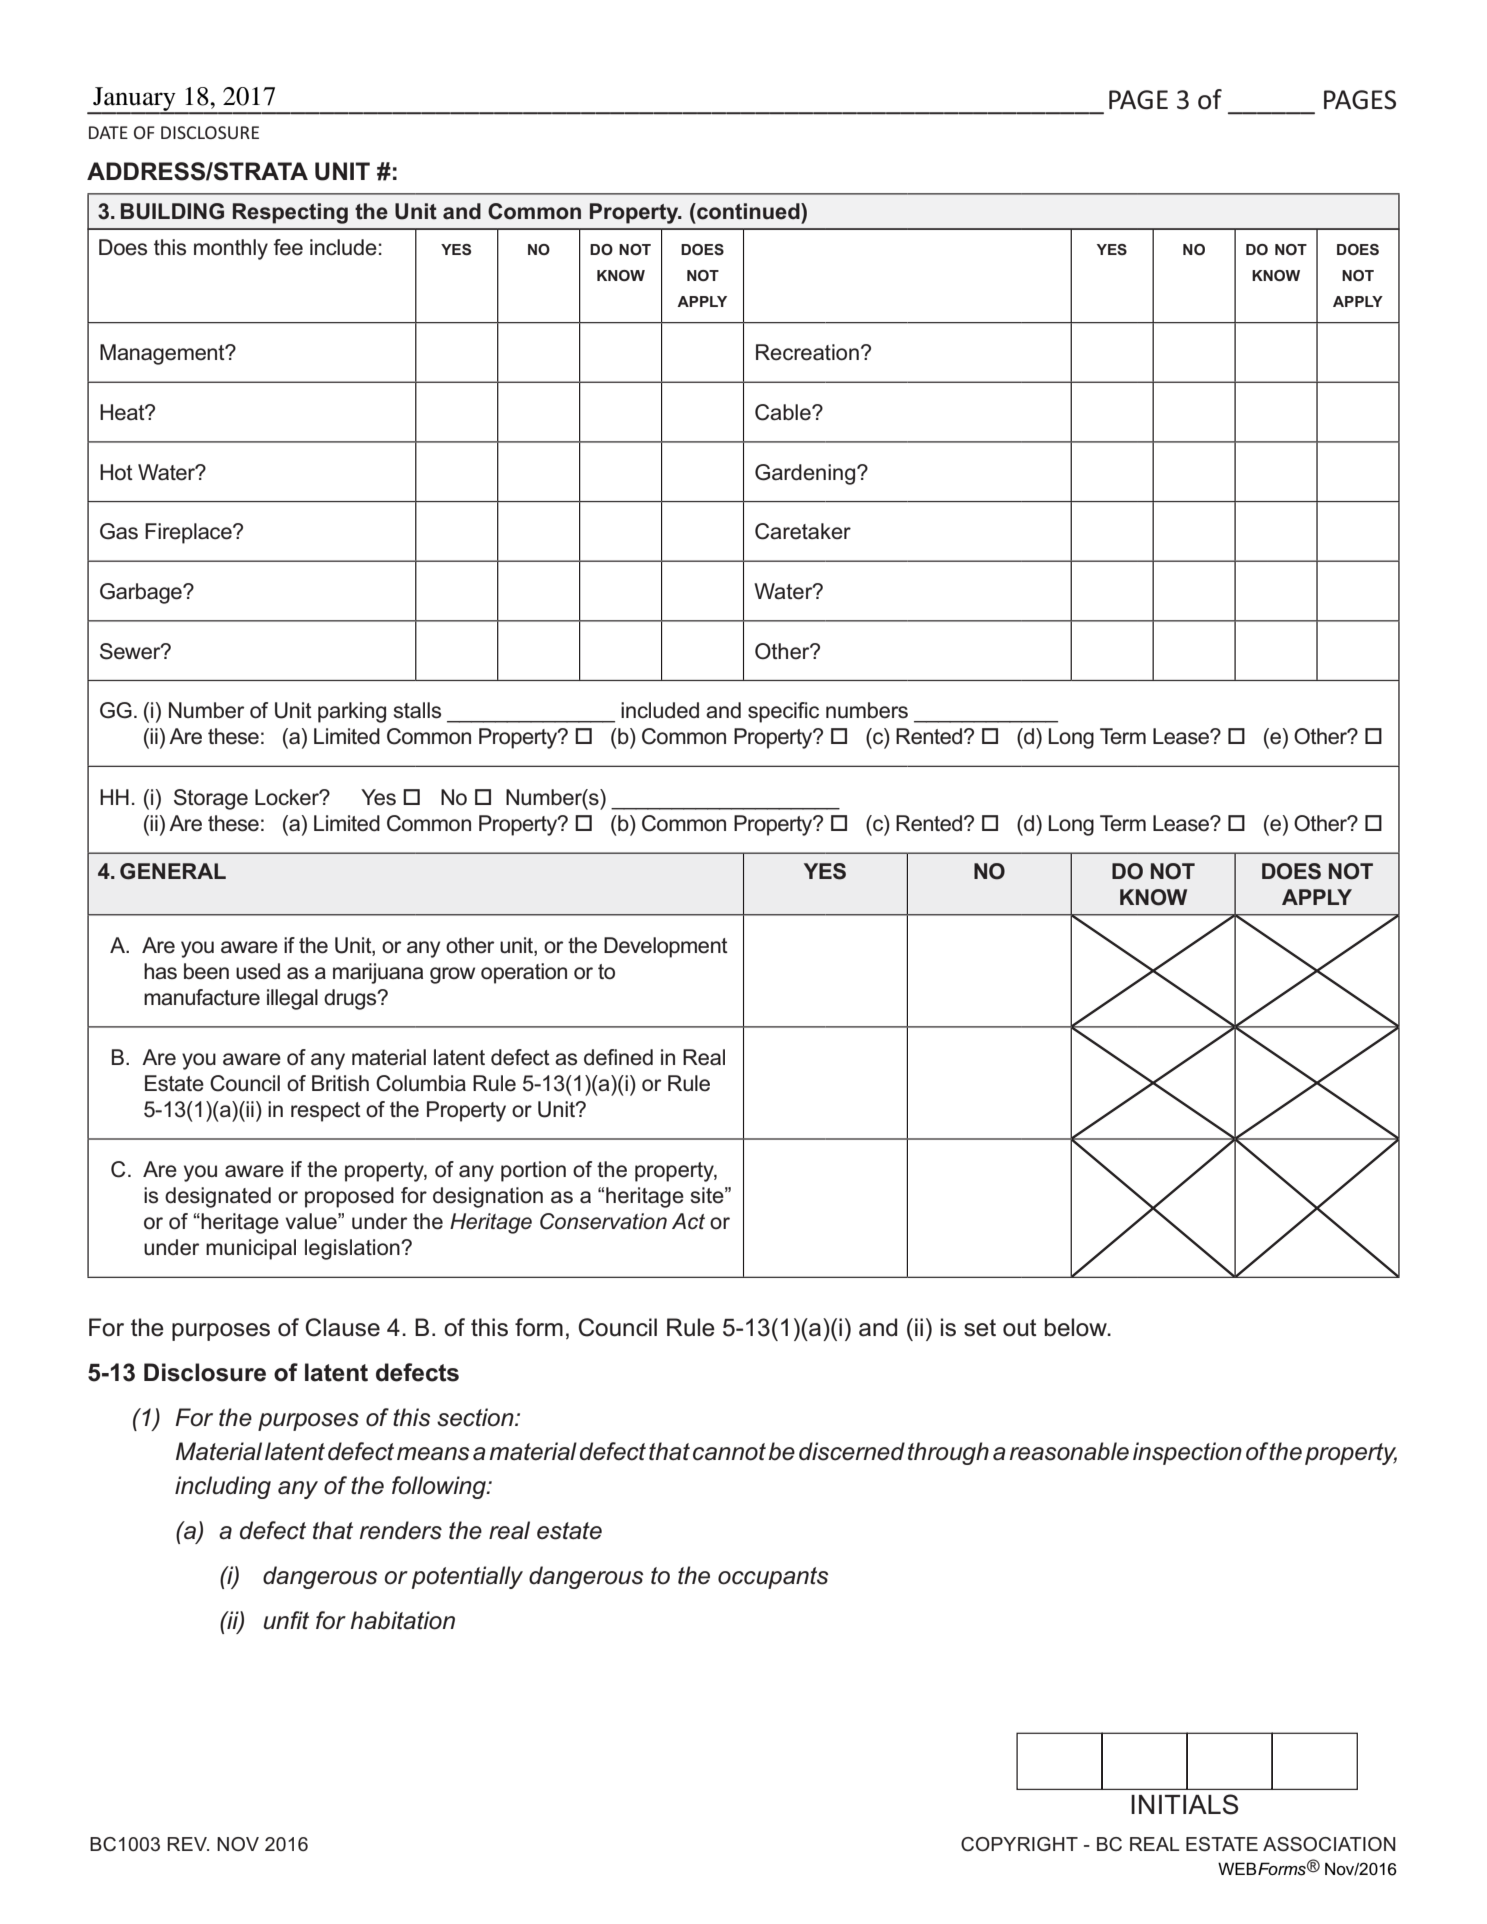 The width and height of the screenshot is (1487, 1924). What do you see at coordinates (806, 474) in the screenshot?
I see `Gardening` at bounding box center [806, 474].
